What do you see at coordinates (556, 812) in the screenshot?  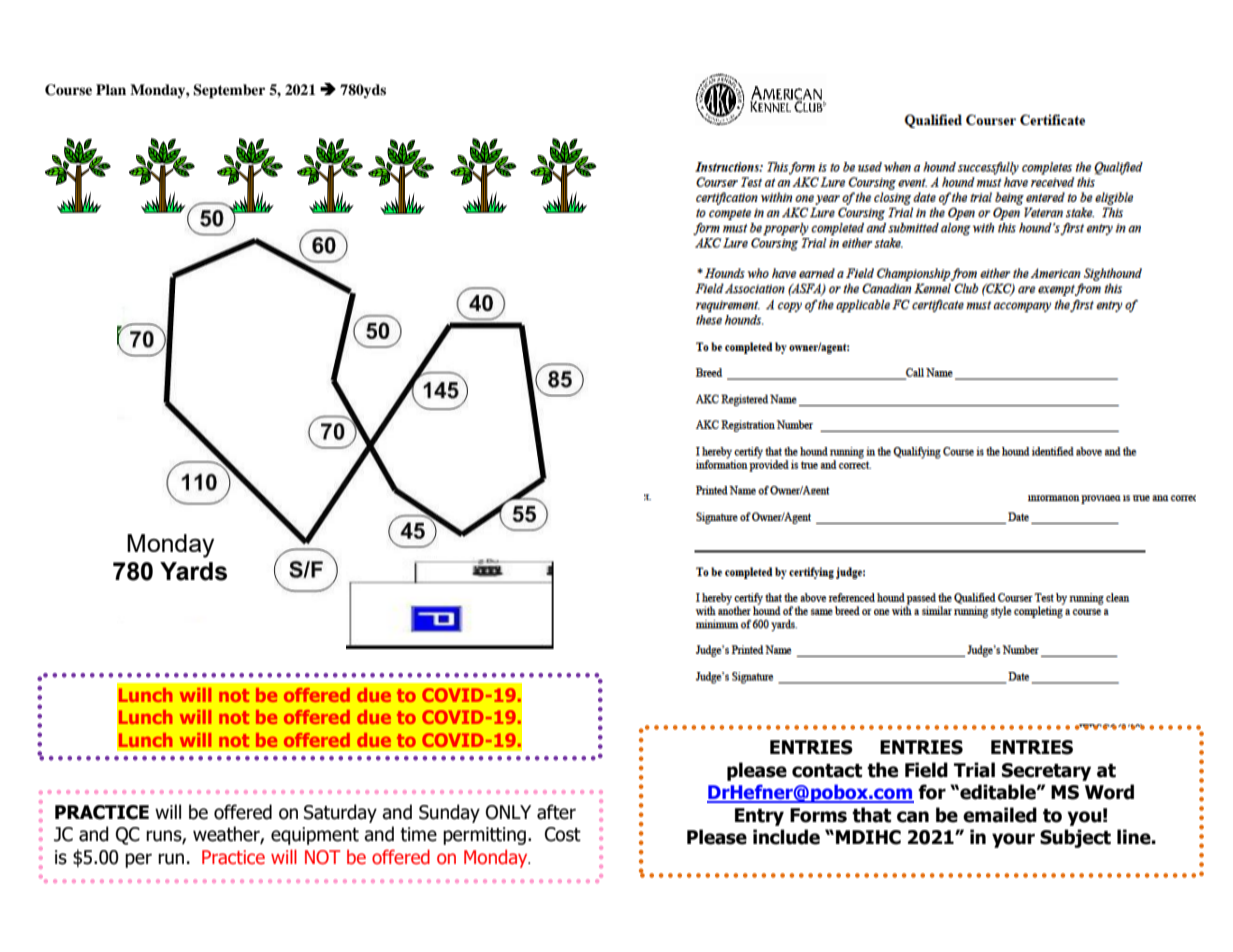 I see `after` at bounding box center [556, 812].
